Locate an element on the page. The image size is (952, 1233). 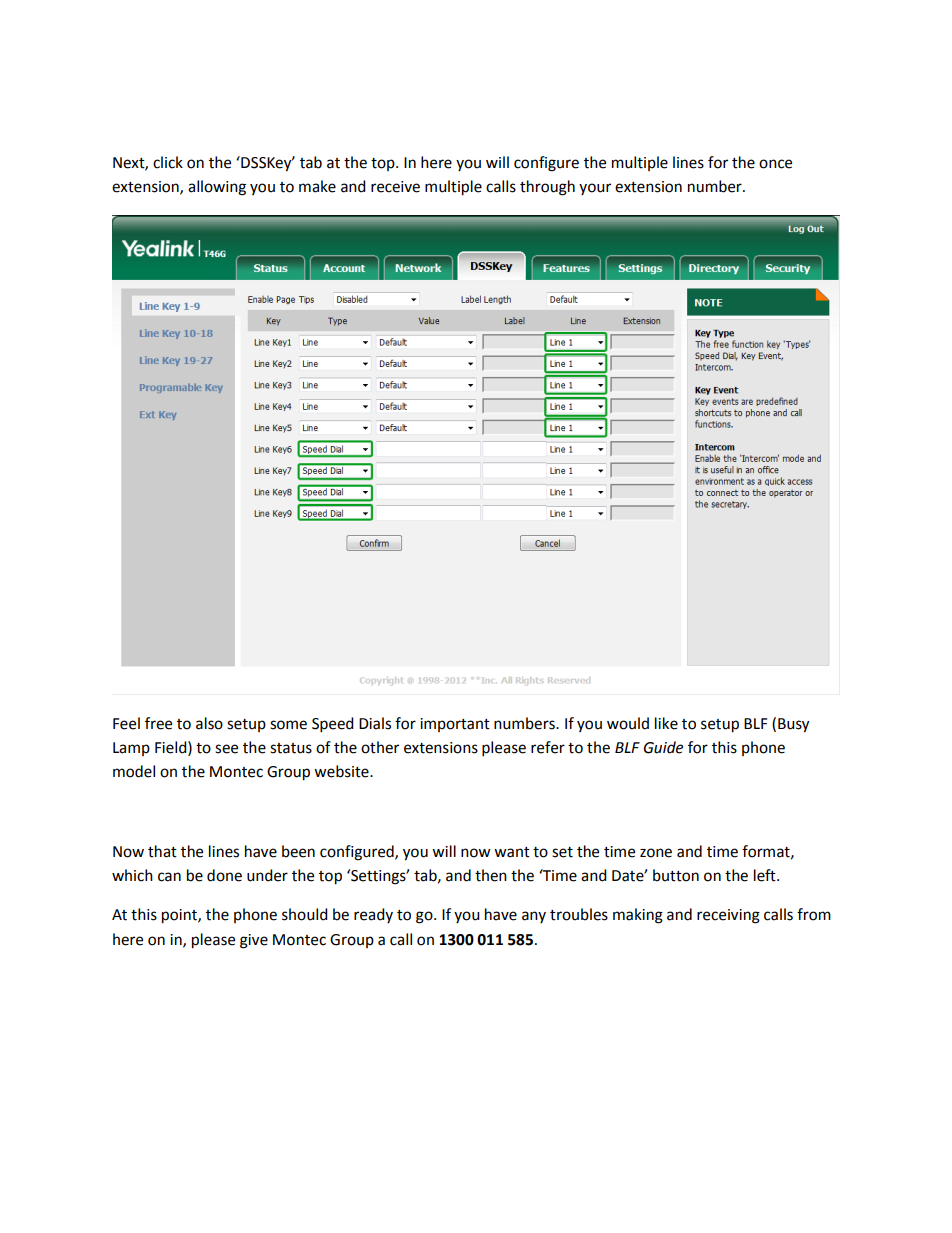
make is located at coordinates (317, 186).
